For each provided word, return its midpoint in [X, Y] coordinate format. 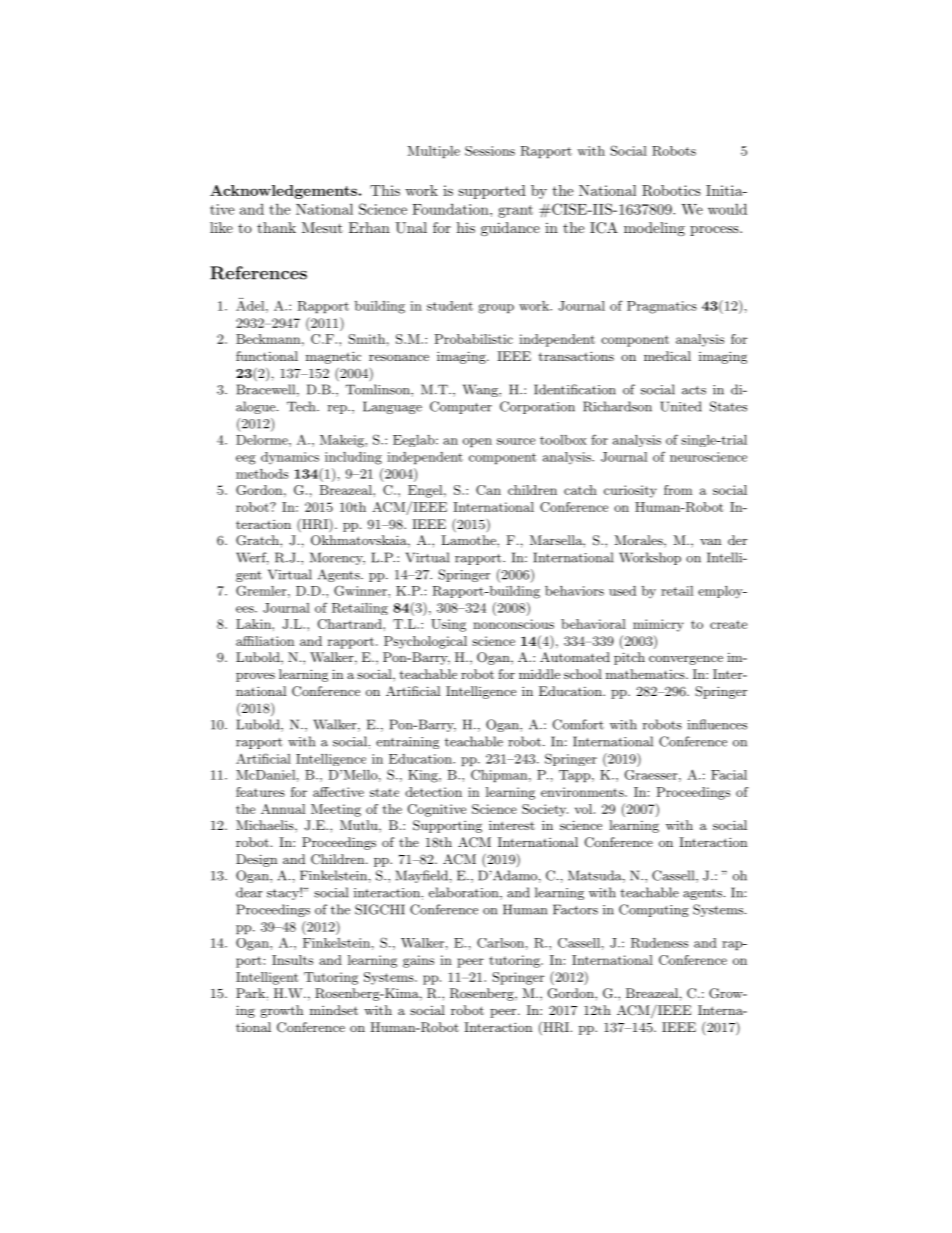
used [622, 591]
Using [448, 625]
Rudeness [659, 943]
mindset [334, 1010]
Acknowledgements [283, 192]
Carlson [500, 943]
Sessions [490, 151]
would [727, 209]
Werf [252, 558]
